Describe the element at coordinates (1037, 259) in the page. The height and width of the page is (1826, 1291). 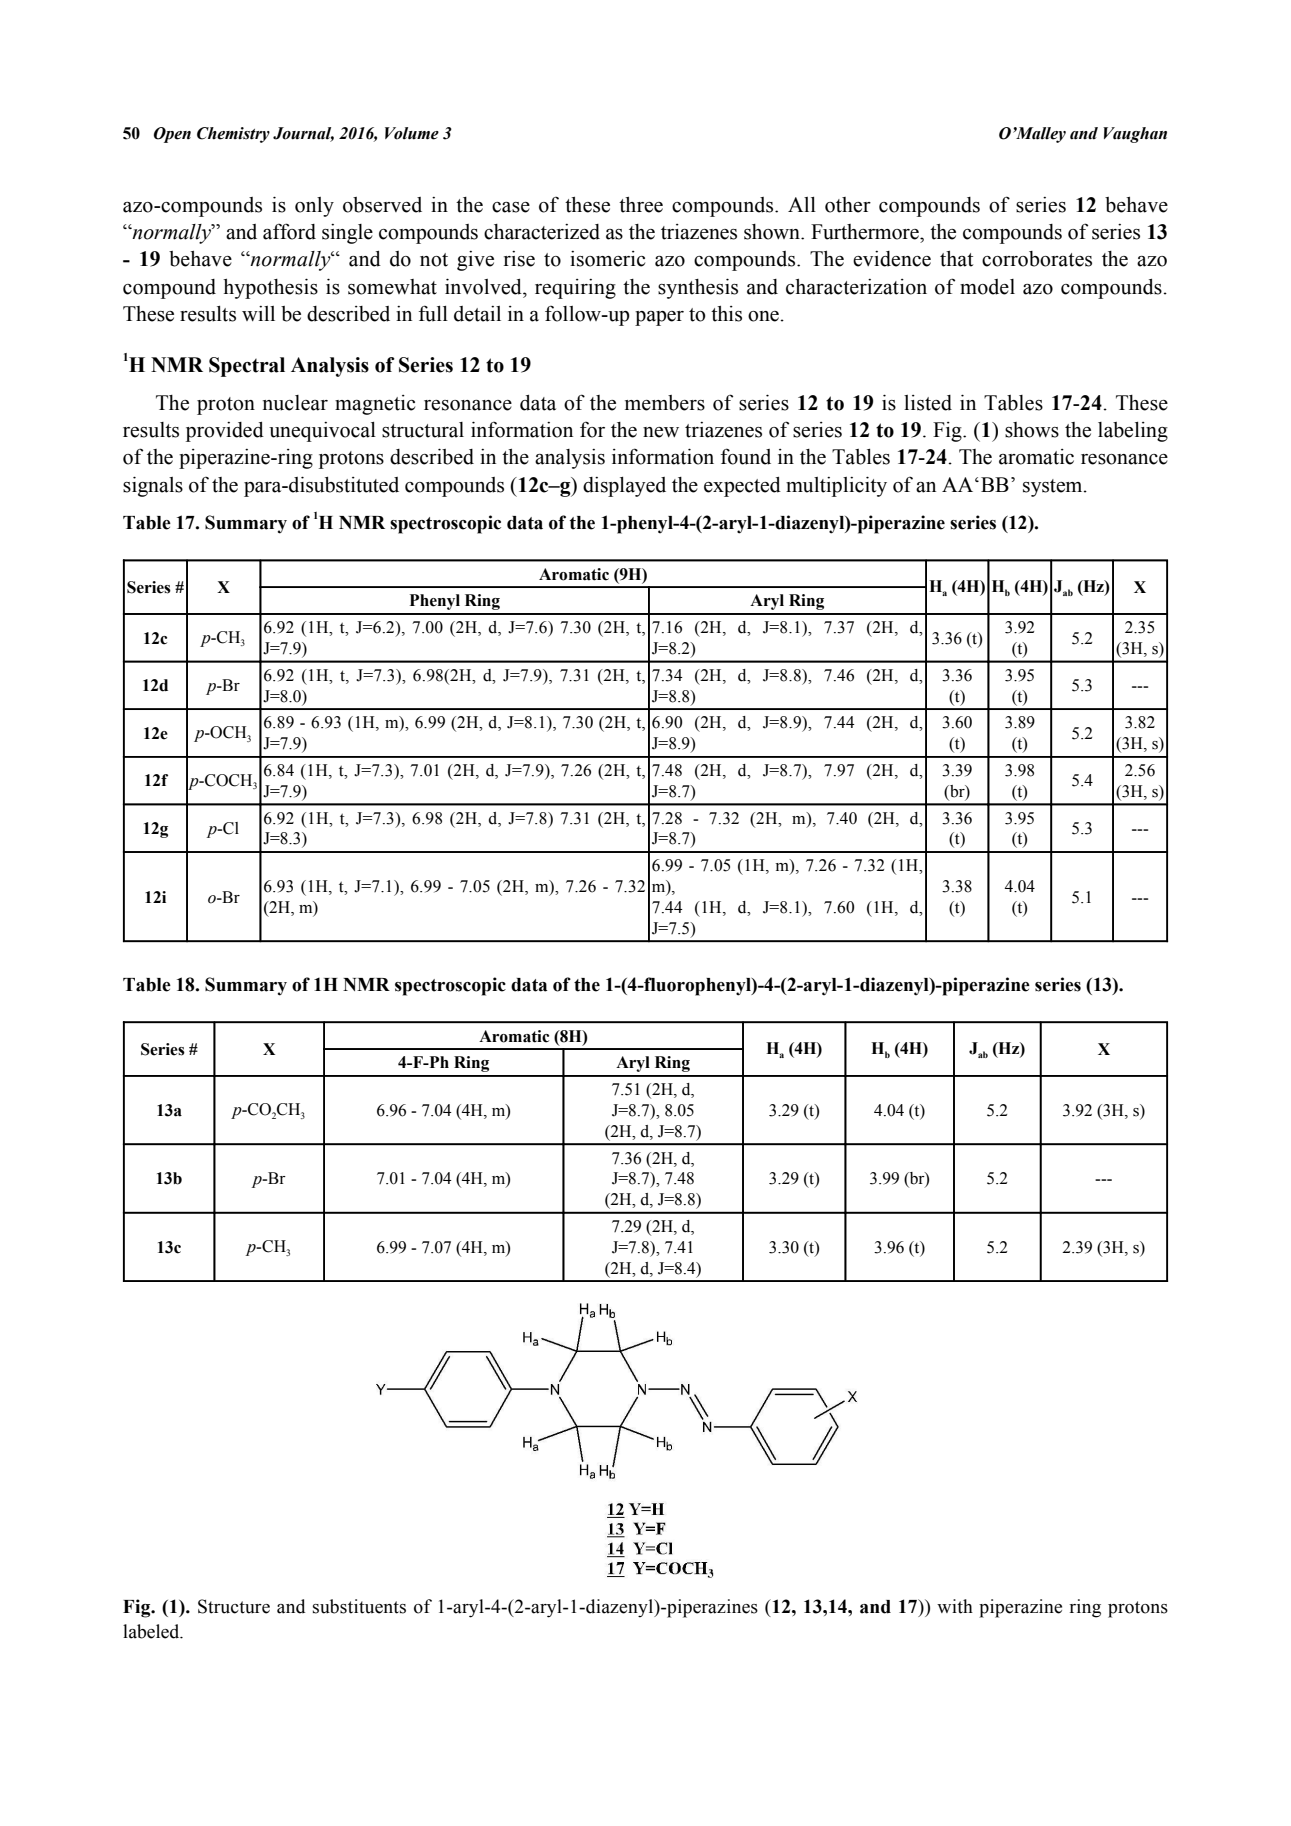
I see `corroborates` at that location.
